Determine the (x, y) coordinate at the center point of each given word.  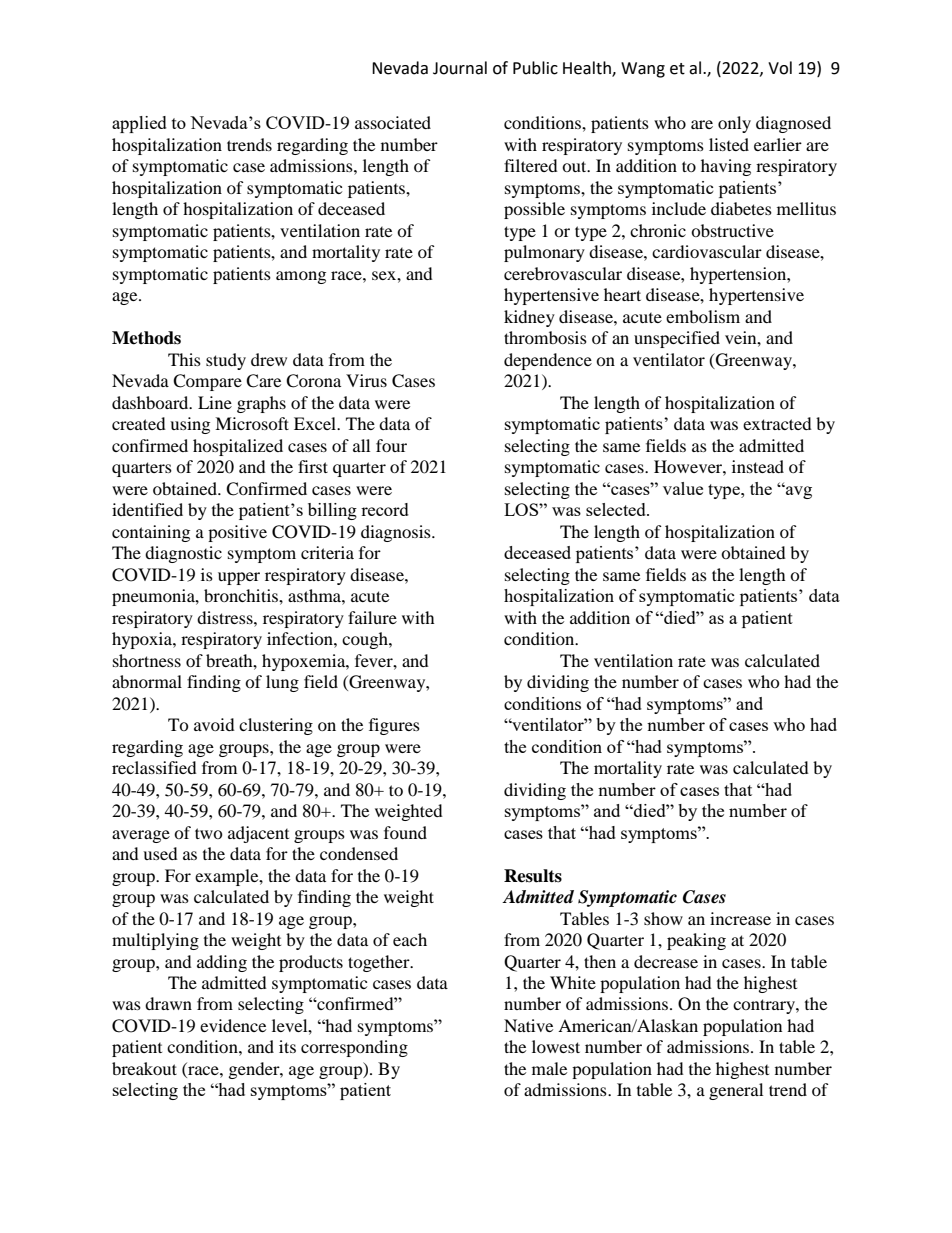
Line (215, 402)
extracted (777, 423)
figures (394, 726)
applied (139, 124)
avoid (214, 724)
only (734, 124)
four (391, 445)
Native (528, 1025)
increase (740, 918)
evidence (233, 1025)
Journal (460, 68)
